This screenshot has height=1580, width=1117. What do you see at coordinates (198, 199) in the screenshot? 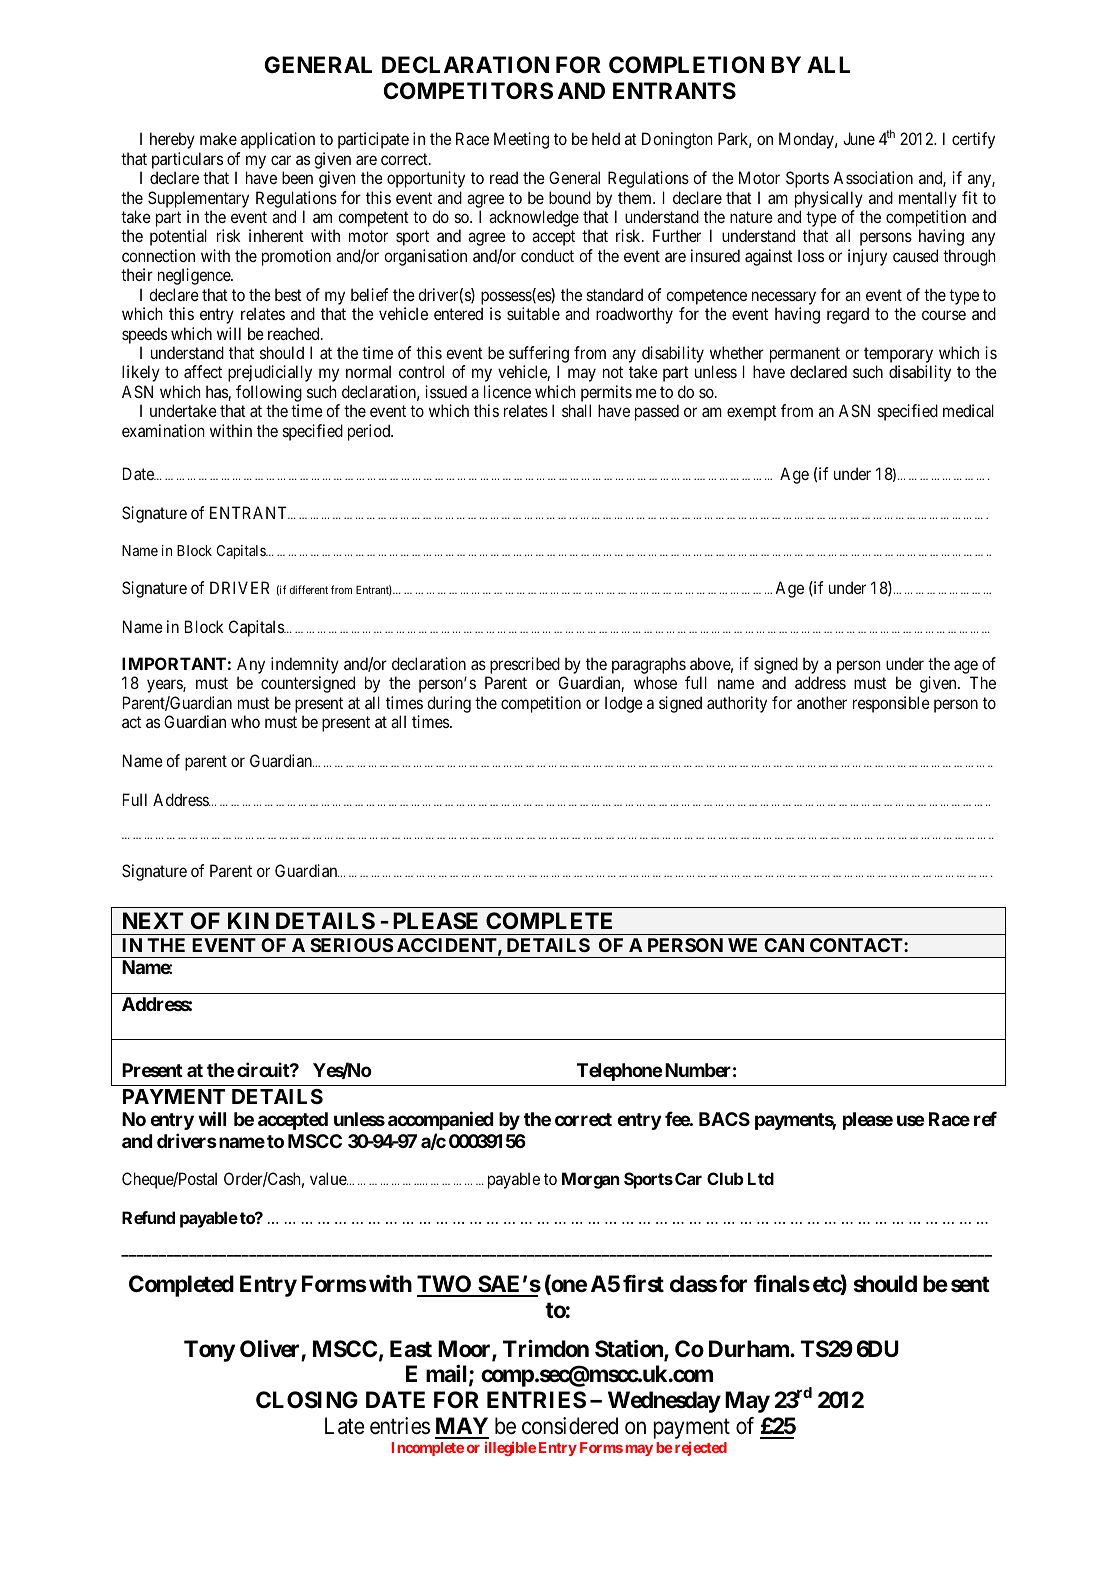
I see `Supplementary` at bounding box center [198, 199].
